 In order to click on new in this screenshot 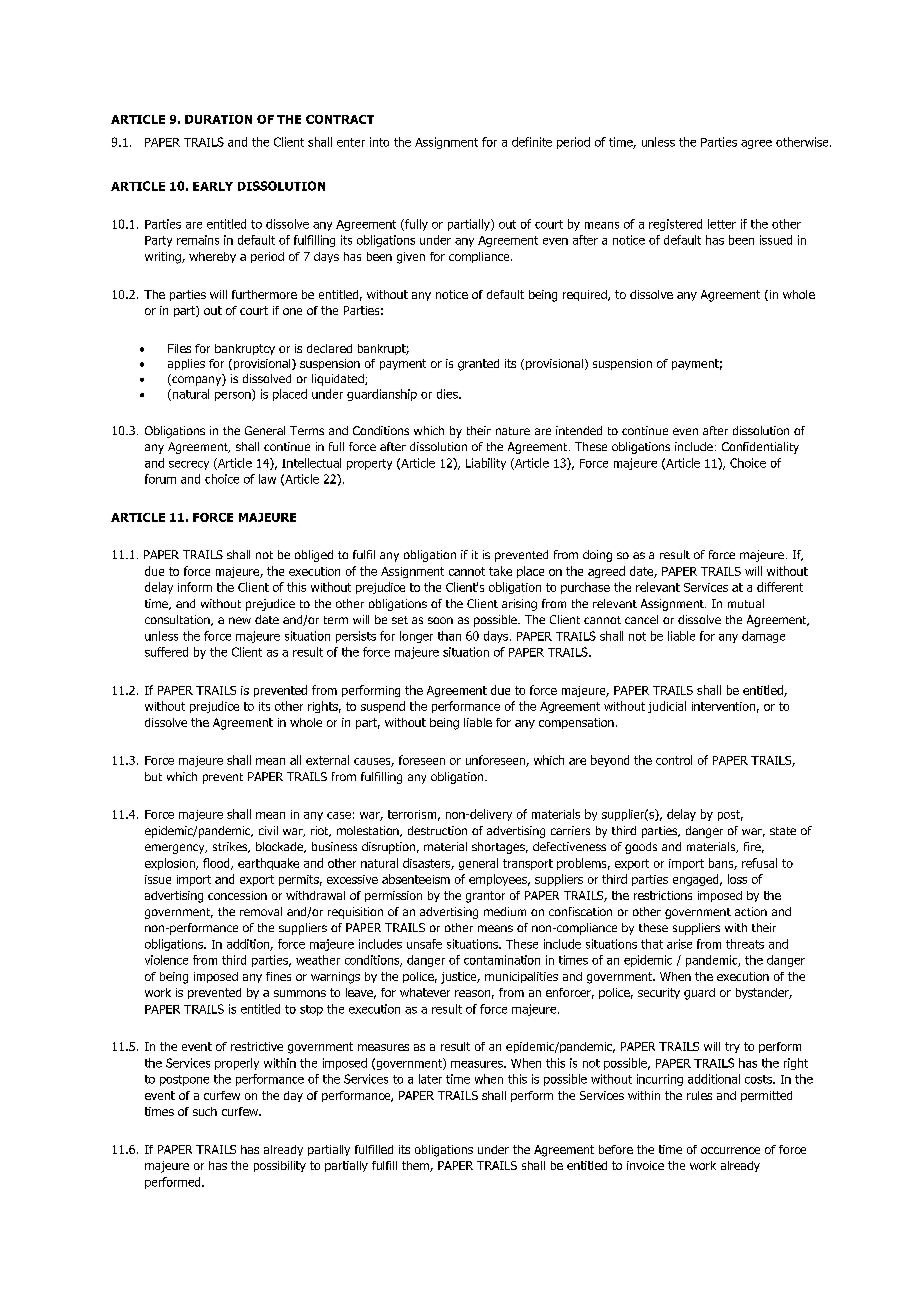, I will do `click(240, 620)`.
